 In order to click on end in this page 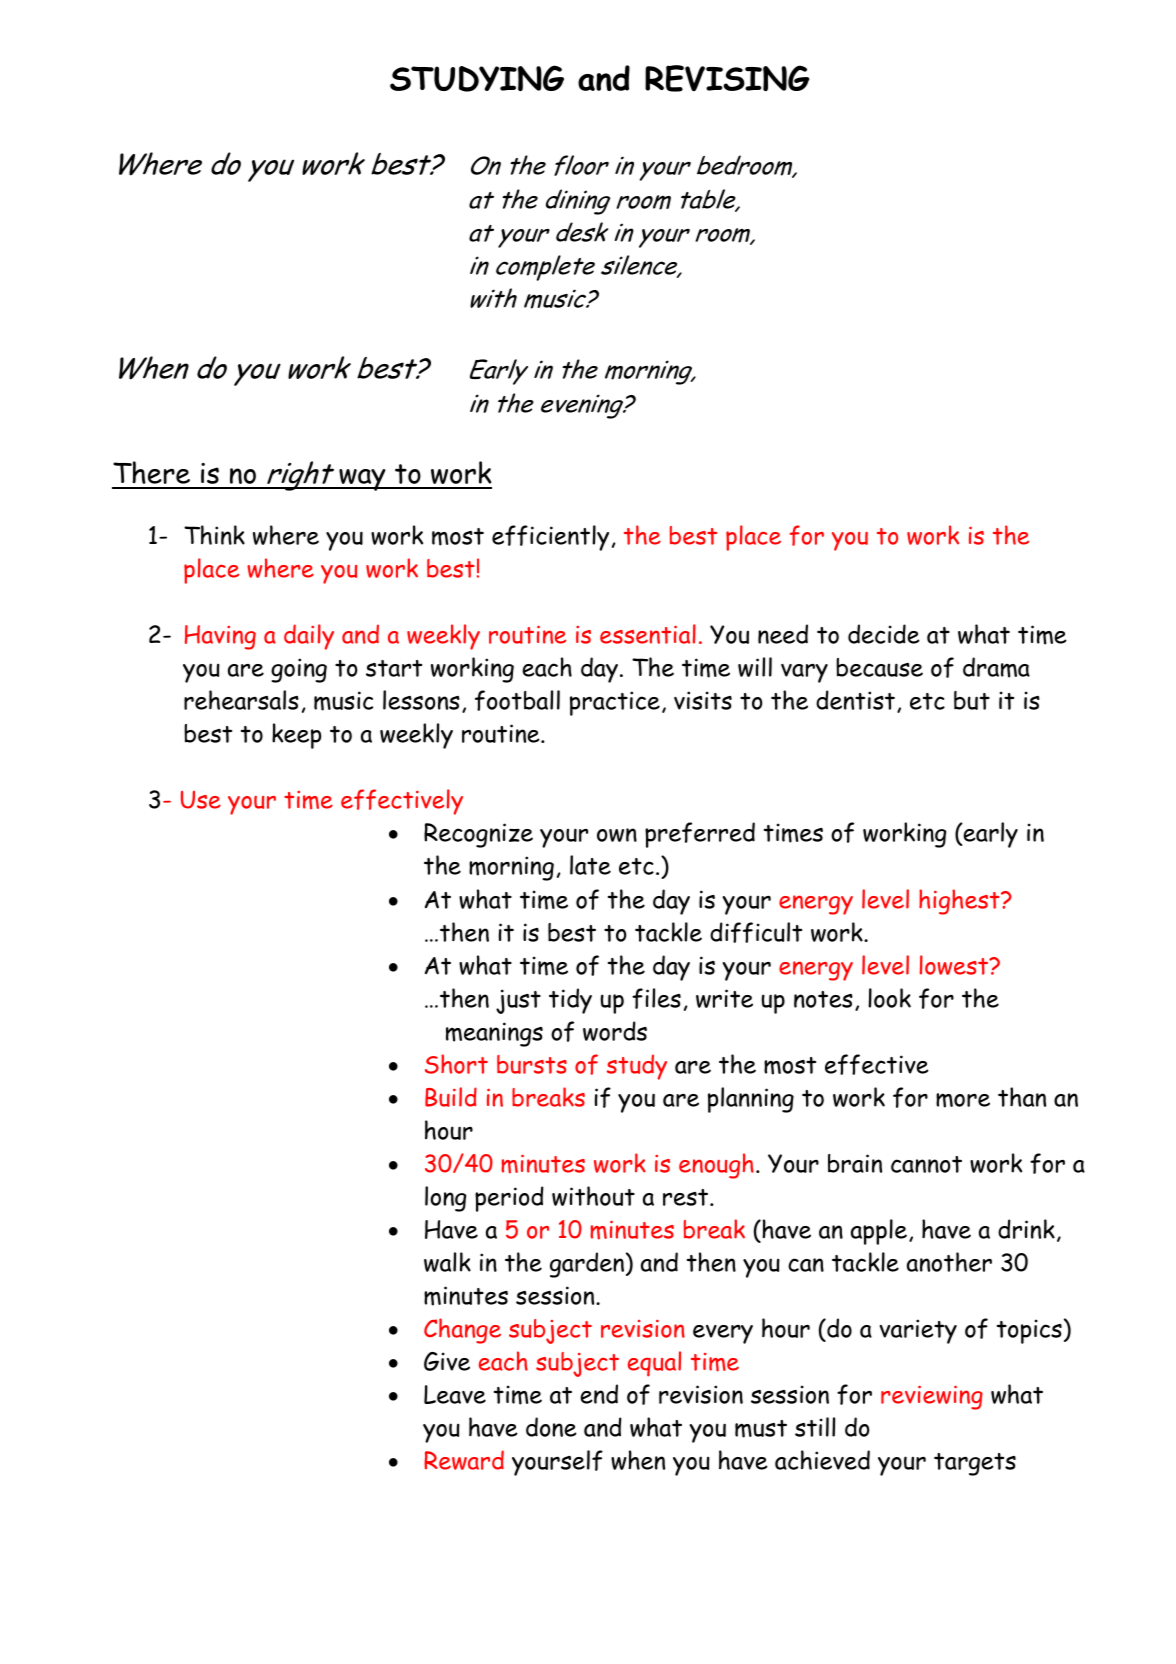, I will do `click(599, 1394)`.
